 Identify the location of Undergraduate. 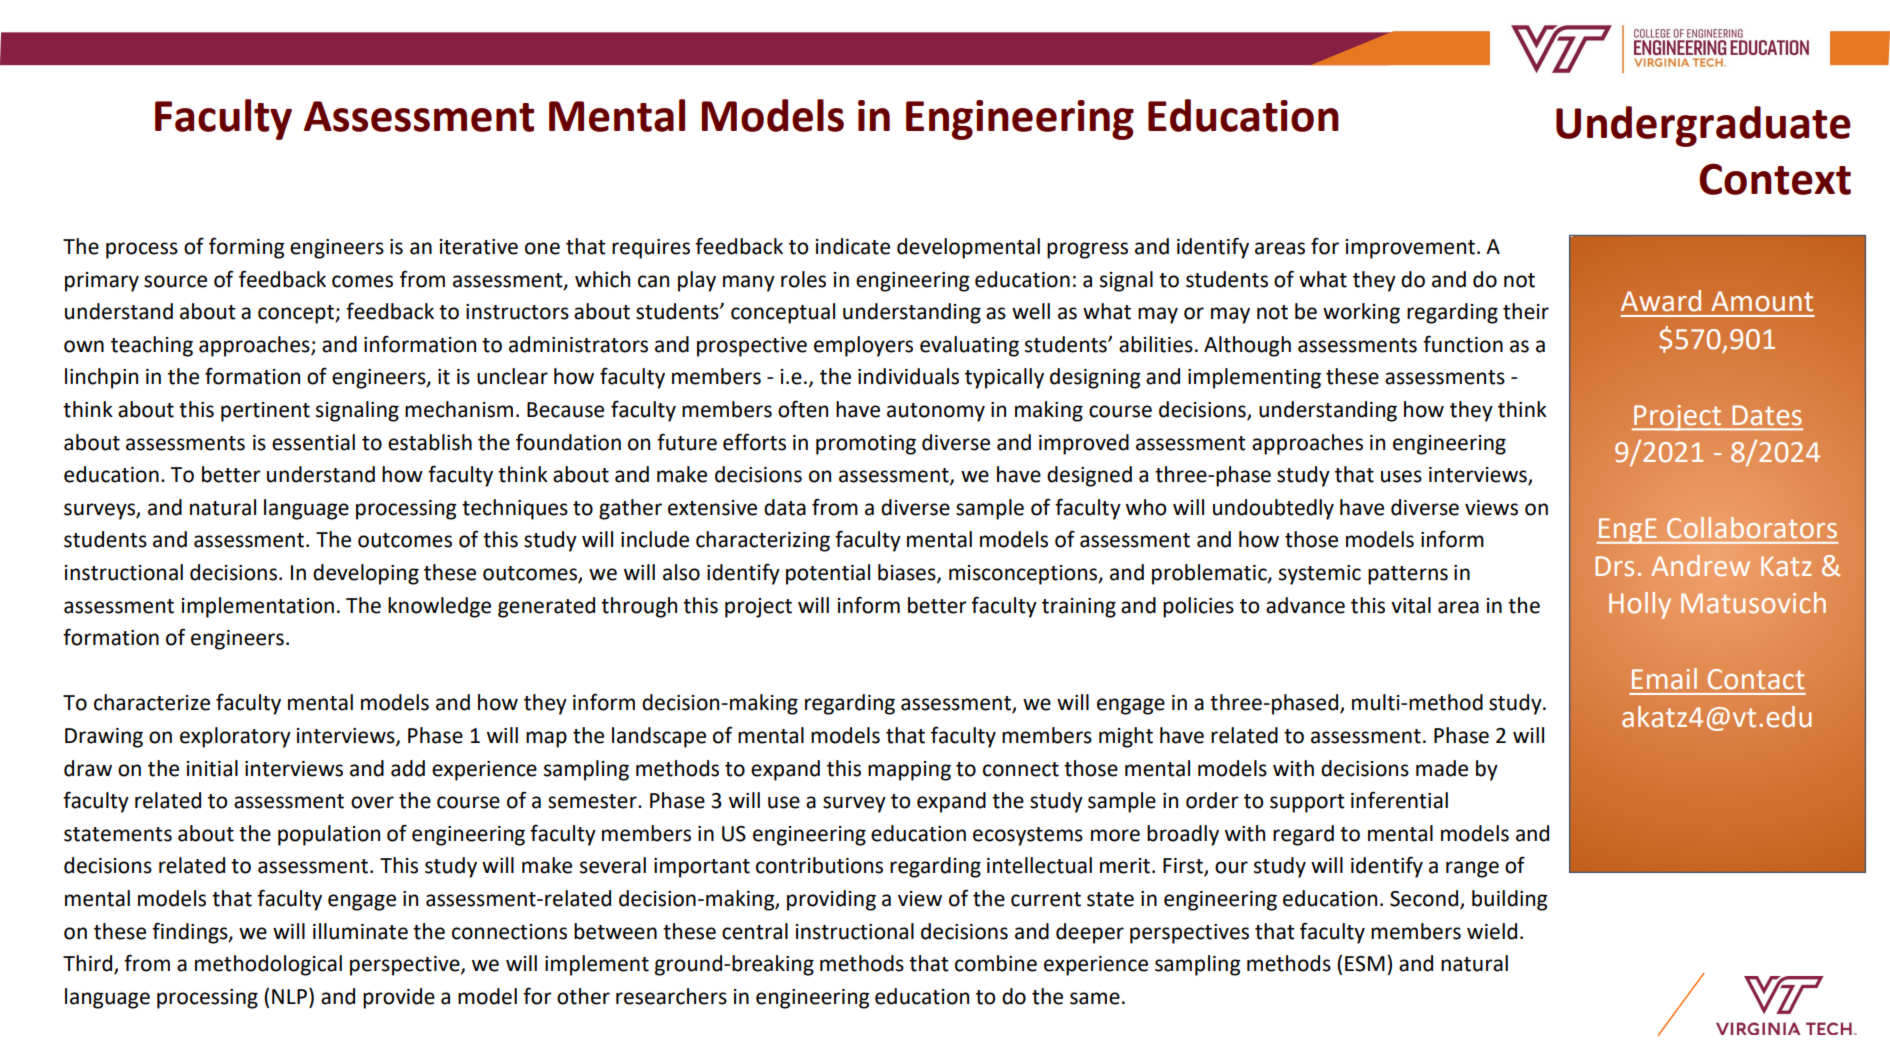
(1703, 126).
